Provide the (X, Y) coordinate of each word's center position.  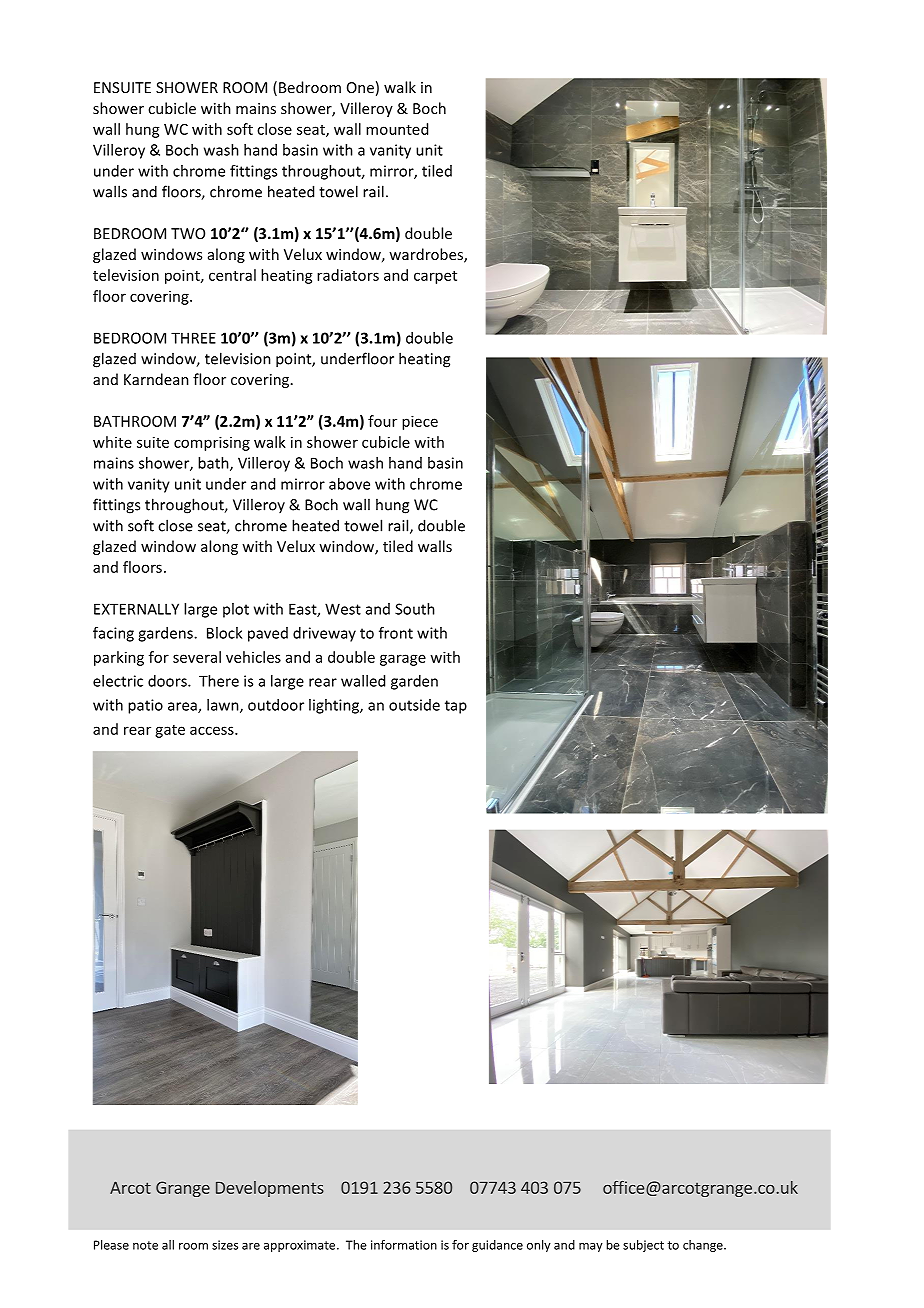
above (349, 484)
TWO (188, 233)
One (360, 87)
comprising (212, 443)
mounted (397, 129)
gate (170, 731)
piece (420, 422)
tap (456, 707)
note (145, 1245)
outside (414, 705)
